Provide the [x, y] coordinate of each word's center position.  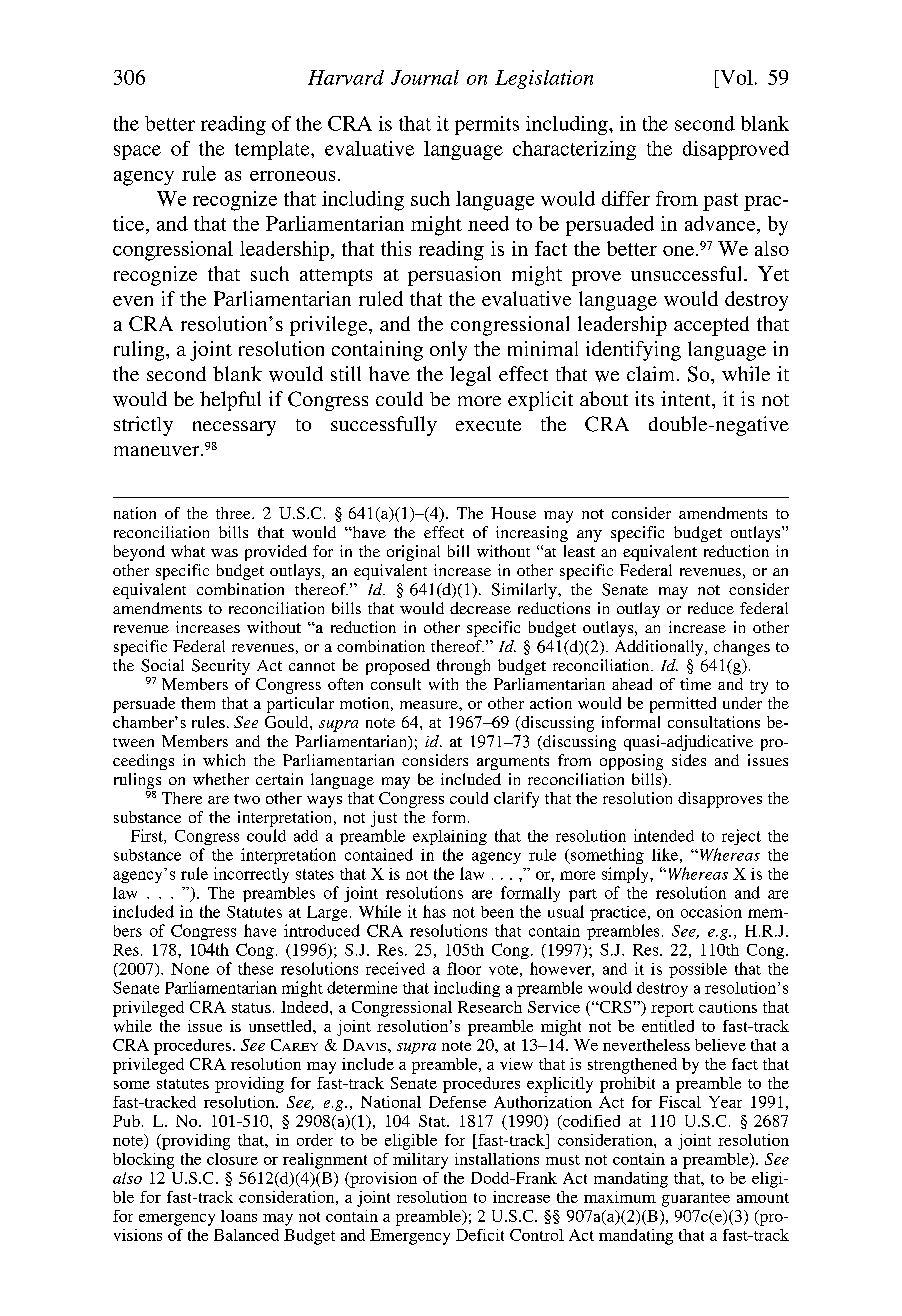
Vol [735, 77]
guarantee [696, 1200]
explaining [450, 837]
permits [487, 125]
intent [687, 398]
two [247, 799]
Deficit [480, 1235]
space [137, 152]
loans [239, 1216]
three [234, 513]
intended [664, 835]
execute [488, 425]
